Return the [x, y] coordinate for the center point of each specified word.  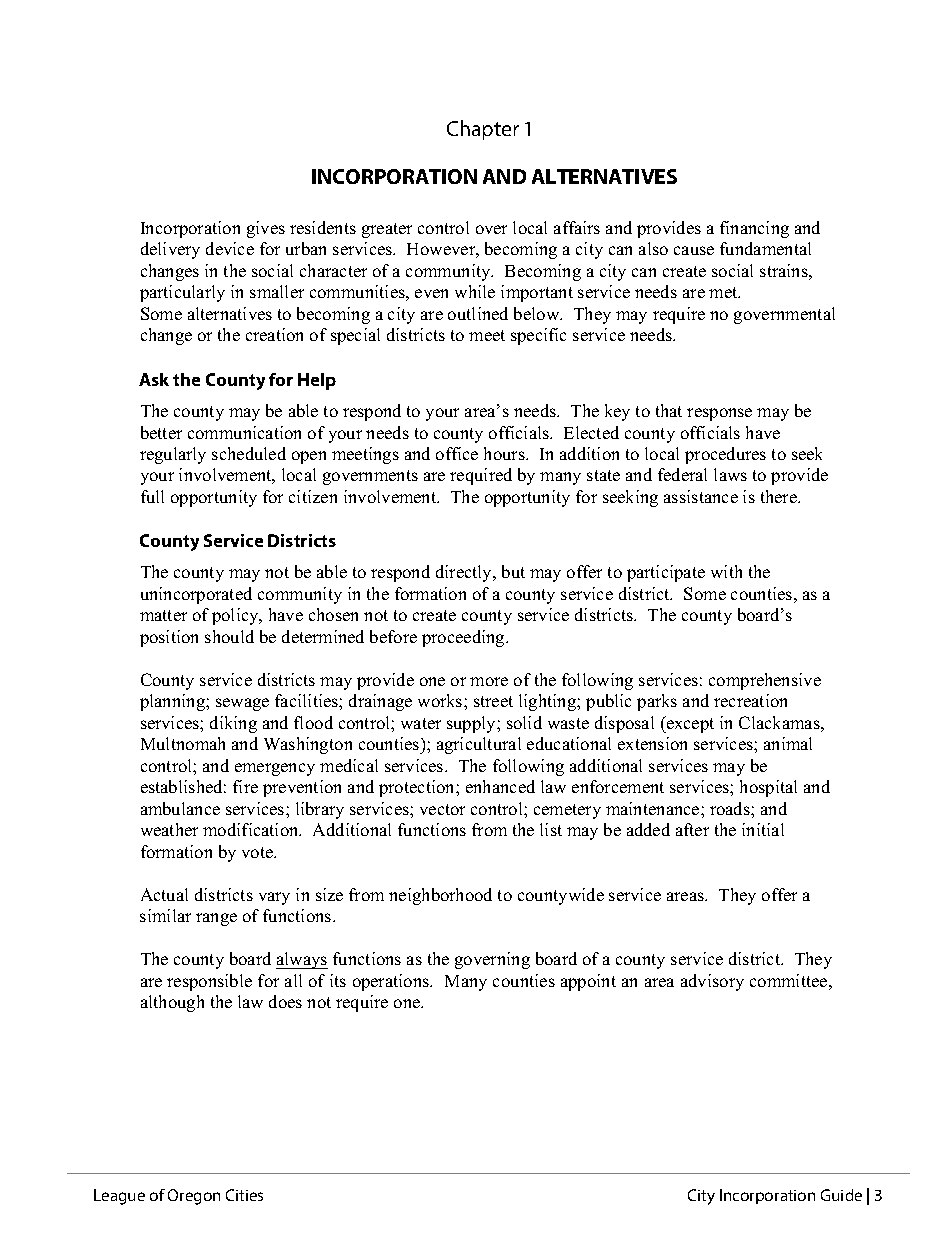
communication [244, 432]
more [489, 681]
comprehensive [765, 681]
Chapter [483, 130]
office [457, 453]
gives [266, 229]
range [216, 919]
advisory [712, 982]
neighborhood [440, 896]
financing [754, 229]
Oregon [194, 1197]
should [229, 636]
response [719, 414]
